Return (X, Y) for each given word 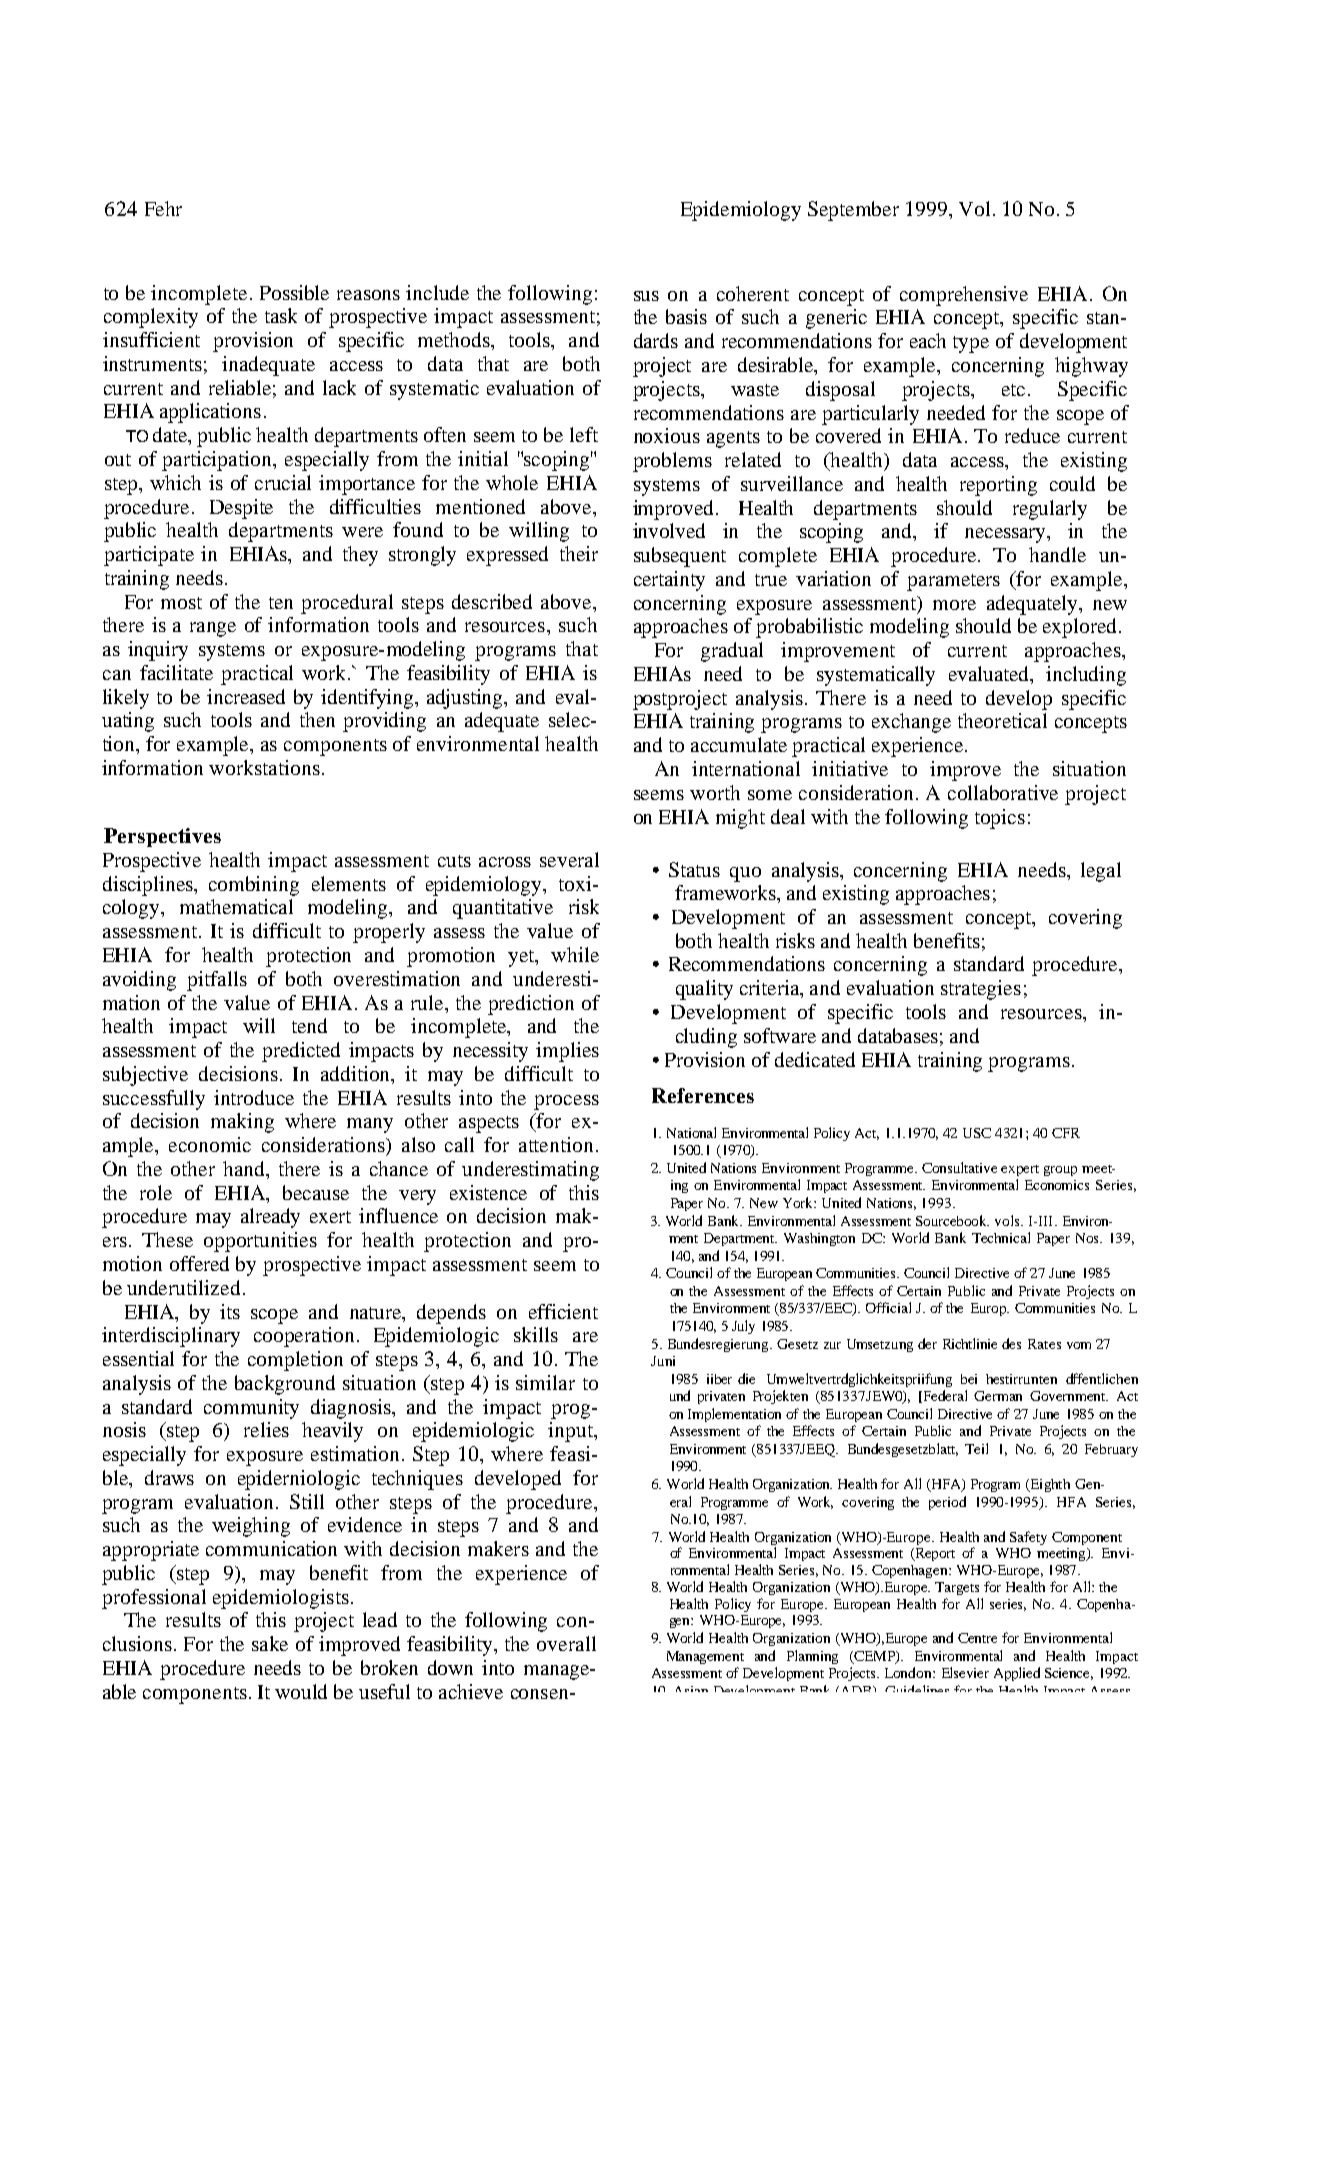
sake (270, 1643)
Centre (977, 1638)
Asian (692, 1689)
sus (646, 296)
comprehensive (964, 296)
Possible (294, 292)
